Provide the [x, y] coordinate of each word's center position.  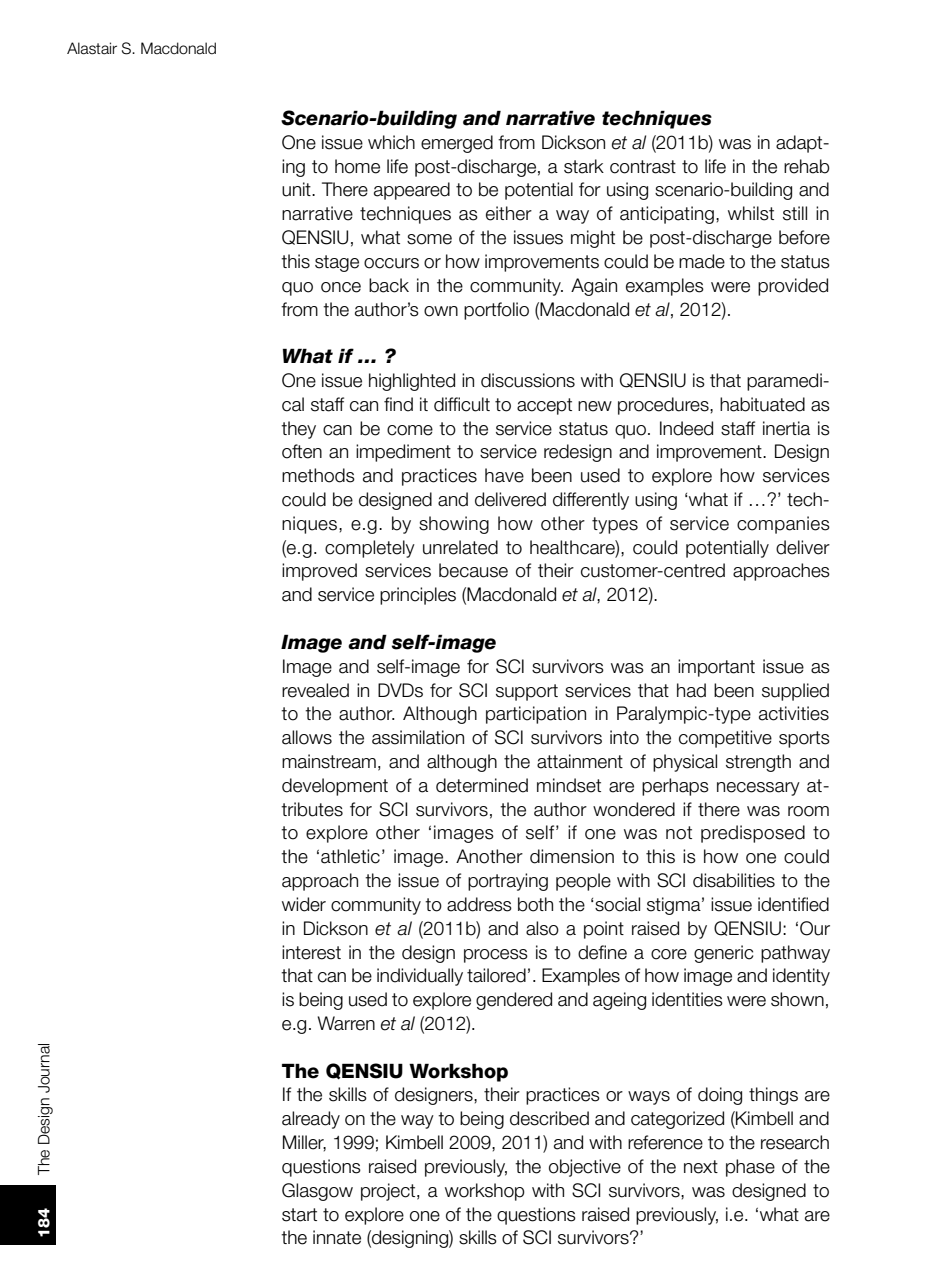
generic [723, 954]
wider [304, 904]
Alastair [92, 48]
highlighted [412, 382]
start [299, 1215]
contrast [643, 167]
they [298, 430]
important [716, 668]
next [701, 1167]
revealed [315, 690]
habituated [762, 404]
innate [337, 1237]
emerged [457, 144]
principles [418, 596]
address [479, 904]
